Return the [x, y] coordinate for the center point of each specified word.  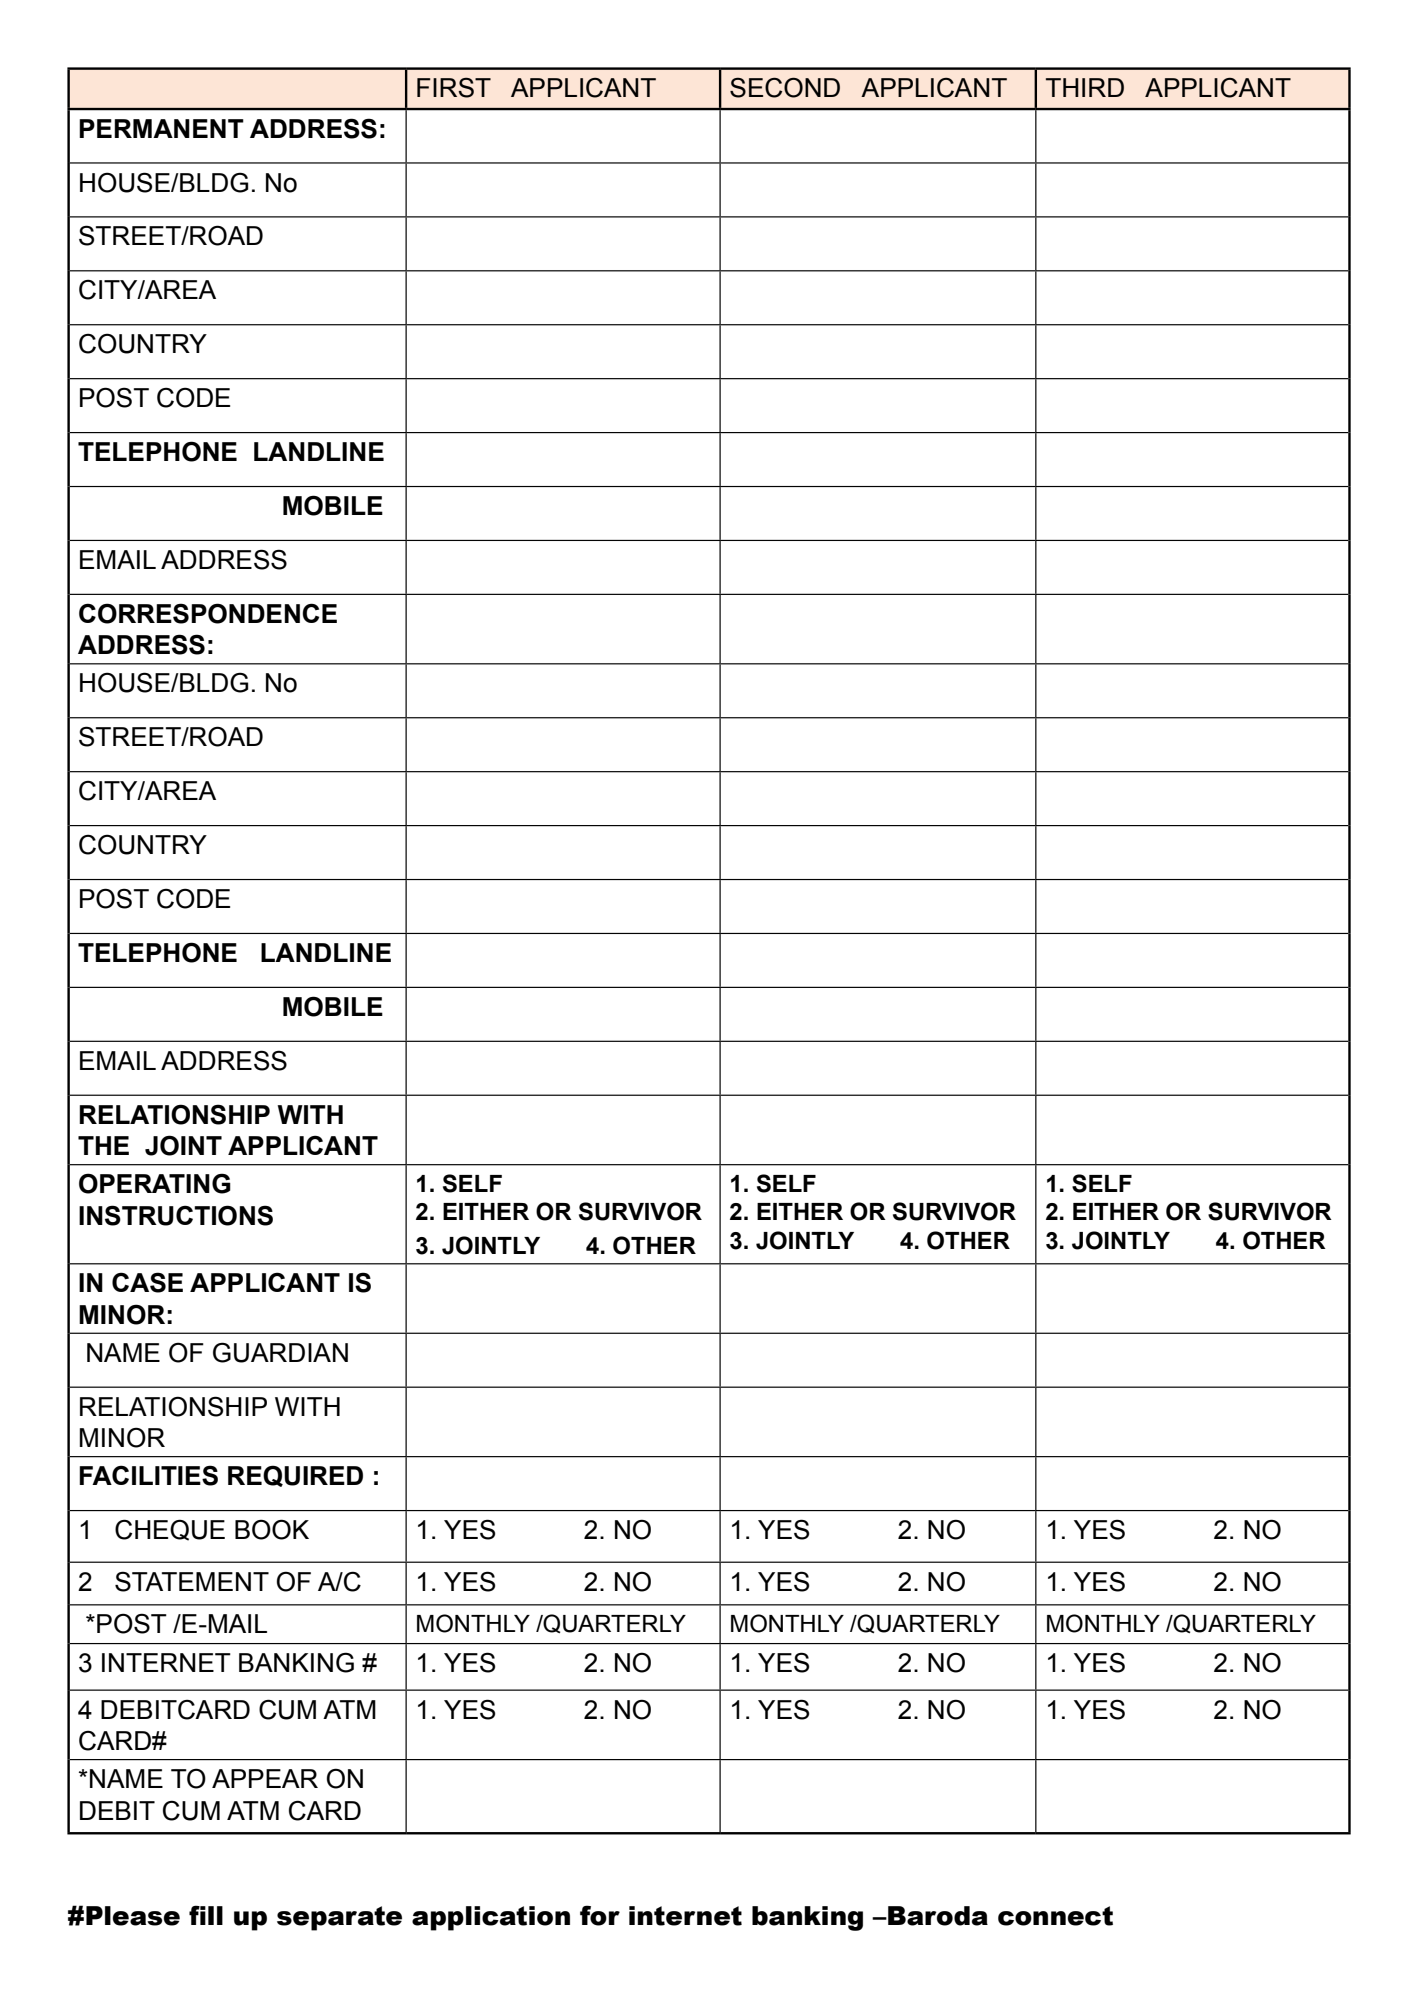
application [491, 1918]
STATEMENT [192, 1581]
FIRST [454, 87]
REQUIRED [295, 1476]
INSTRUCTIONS [176, 1215]
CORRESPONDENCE [208, 613]
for [600, 1915]
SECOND [785, 87]
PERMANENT [161, 128]
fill [206, 1915]
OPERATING [155, 1183]
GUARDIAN [280, 1352]
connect [1055, 1916]
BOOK [272, 1529]
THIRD [1085, 87]
